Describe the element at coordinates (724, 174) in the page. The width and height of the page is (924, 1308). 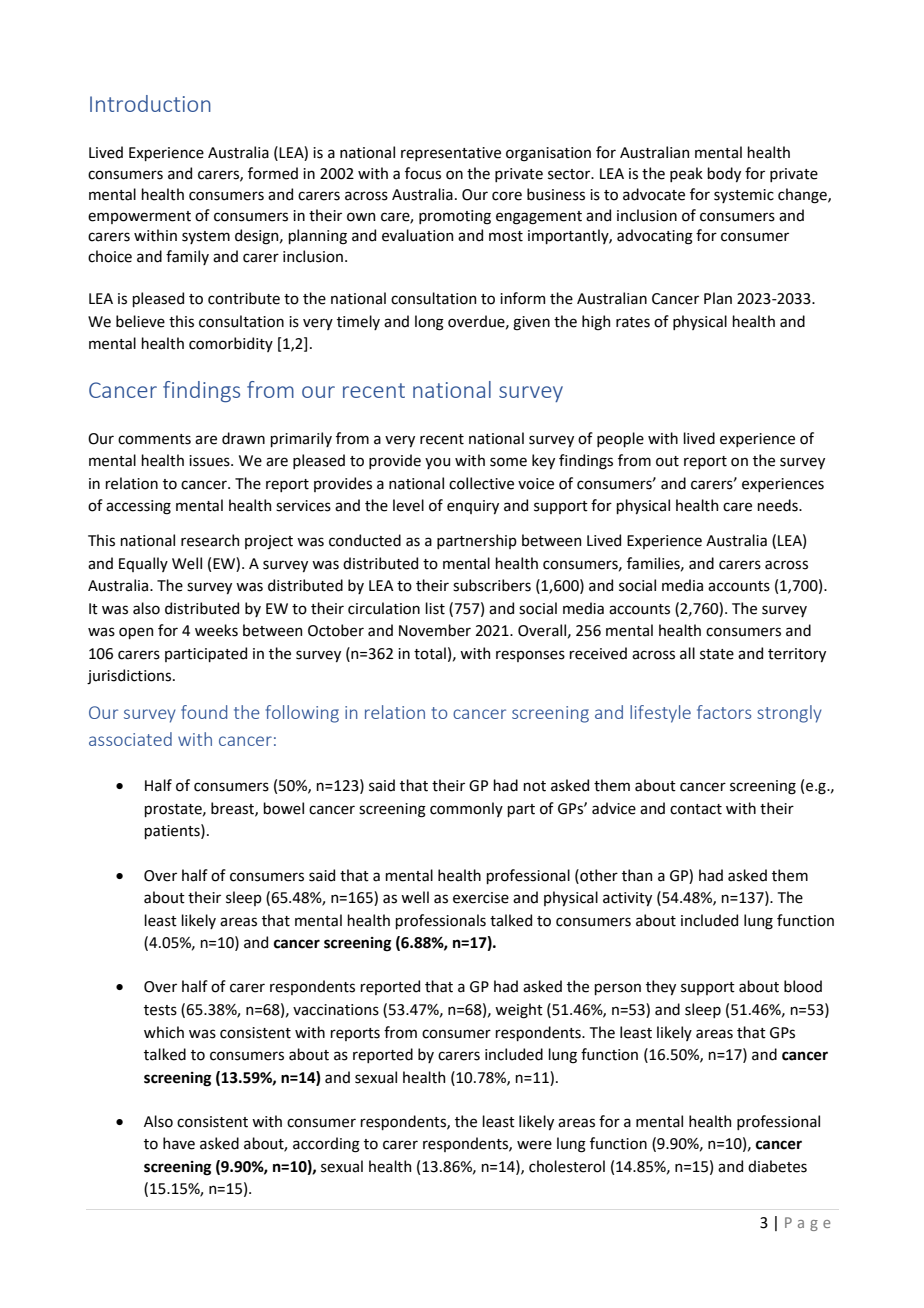
I see `body` at that location.
